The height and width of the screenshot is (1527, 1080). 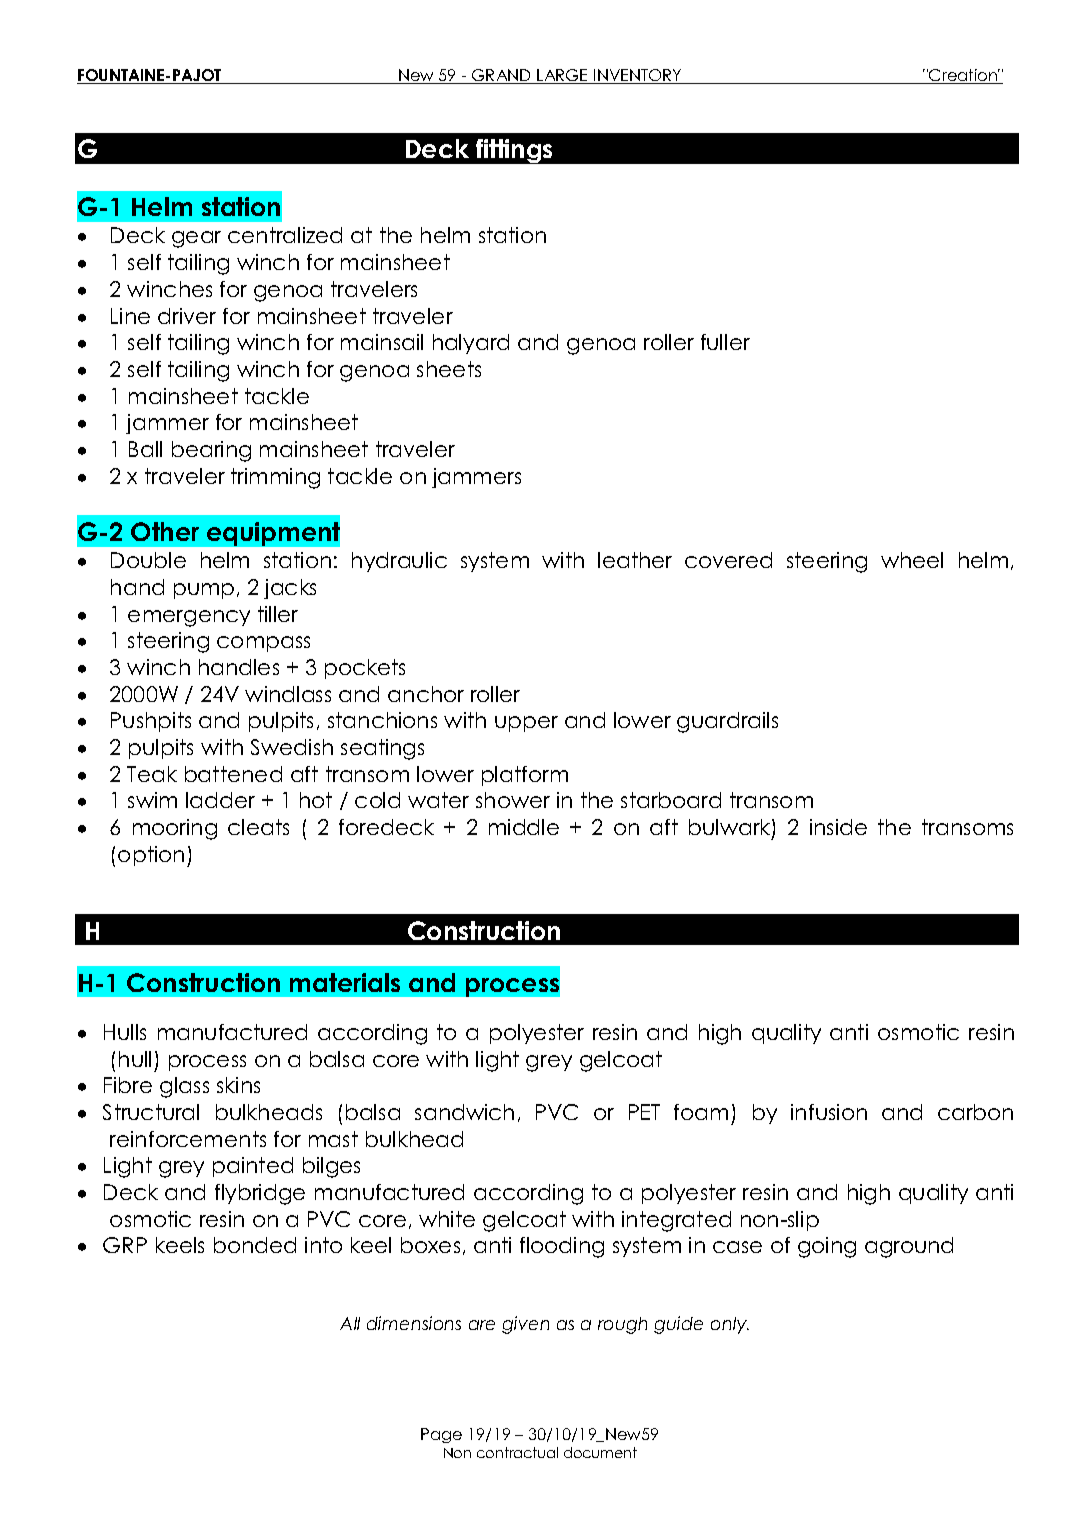 I want to click on contractual, so click(x=517, y=1452).
